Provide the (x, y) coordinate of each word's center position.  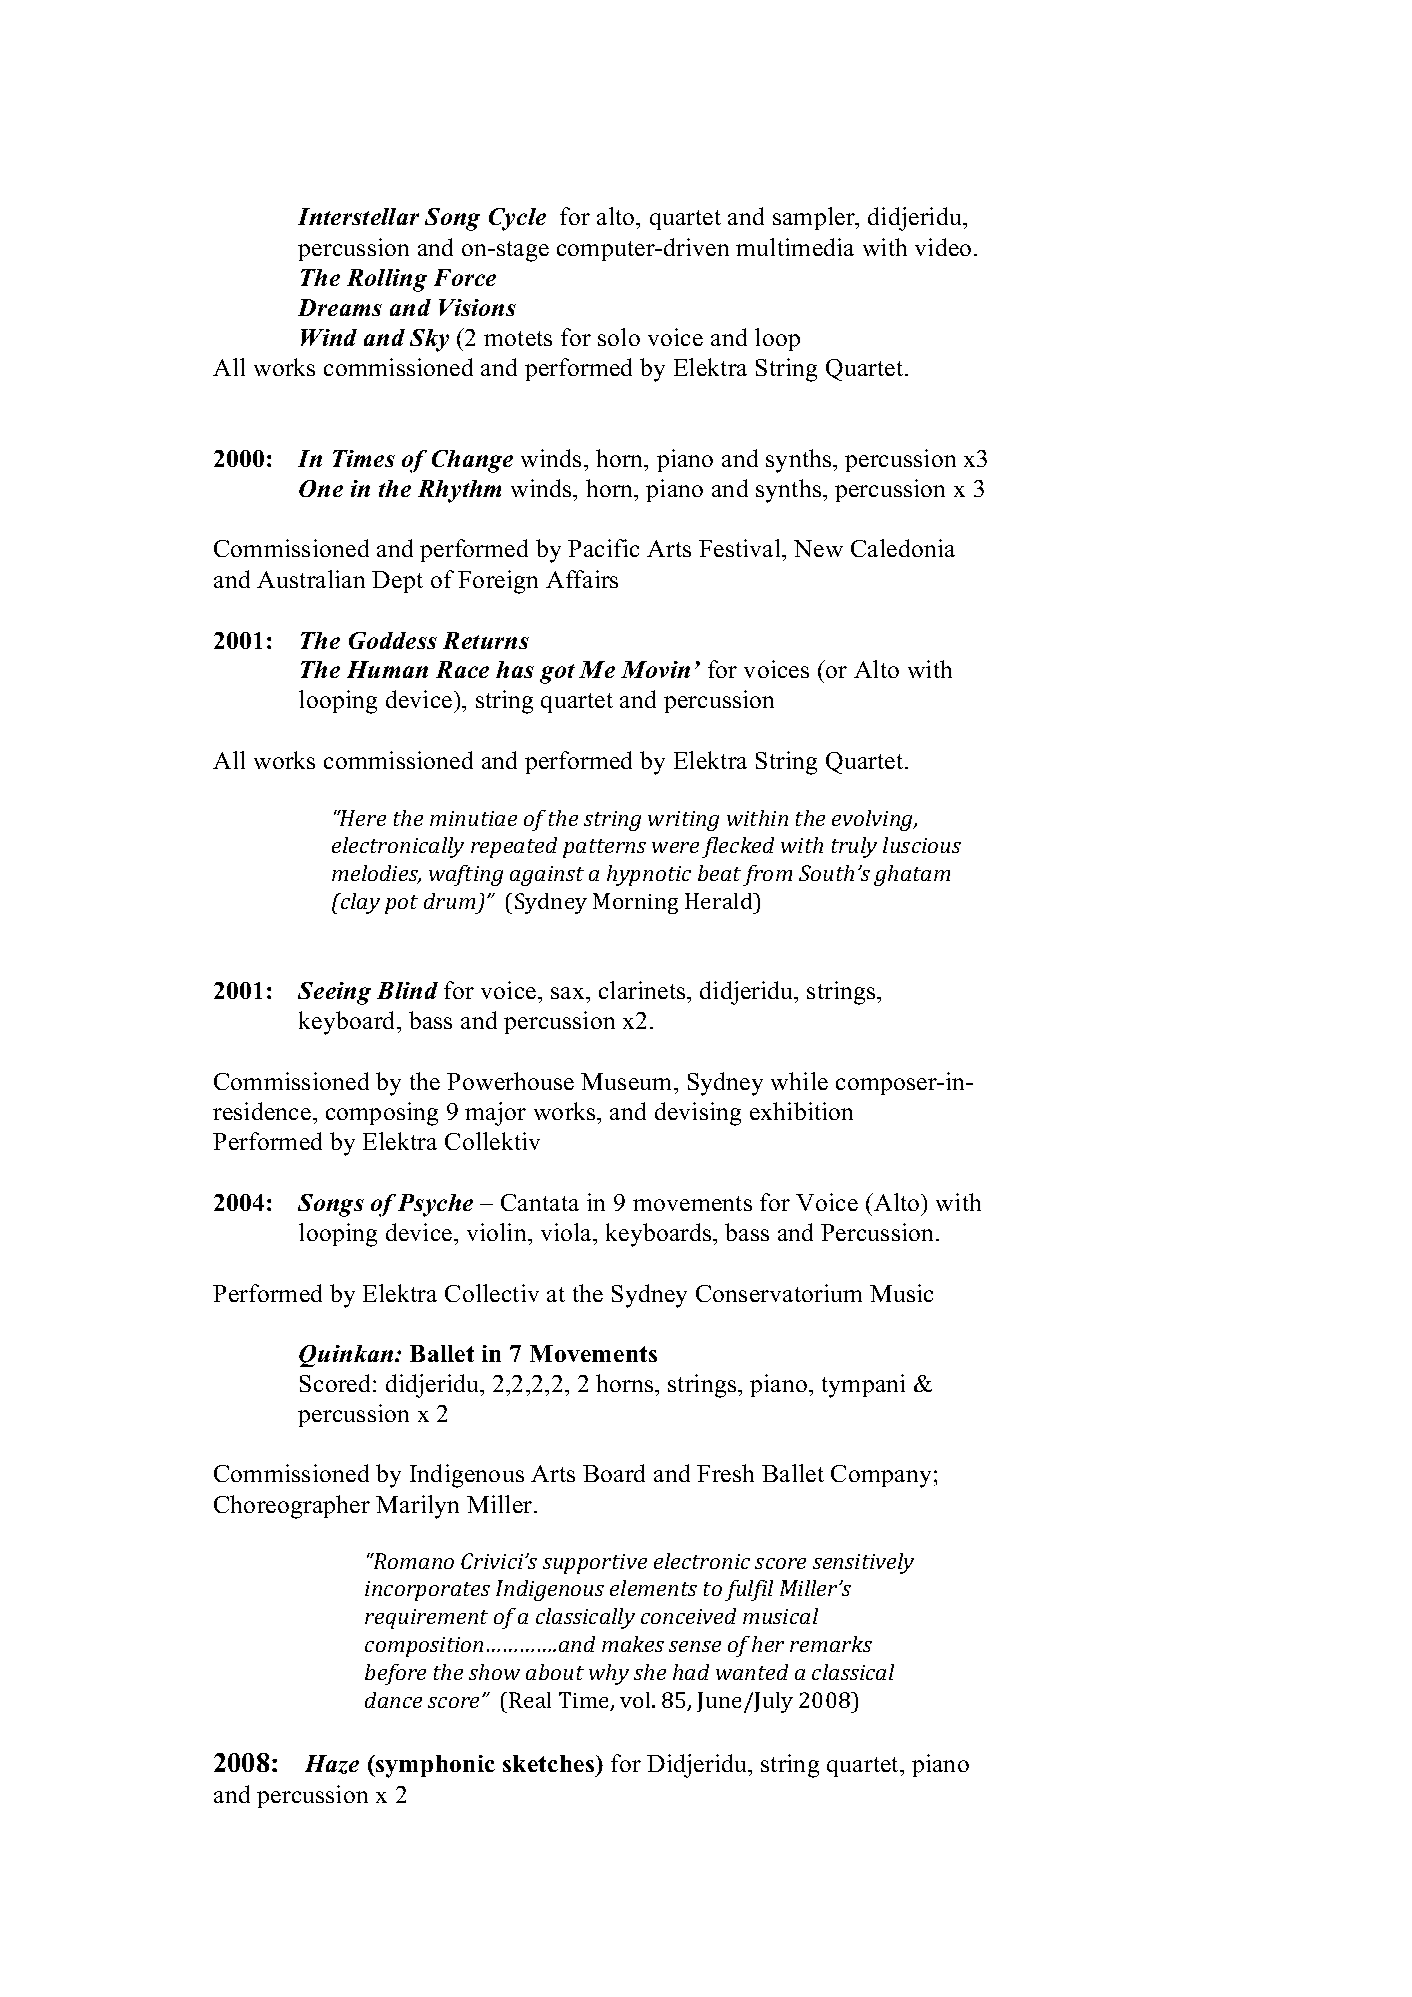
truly (854, 847)
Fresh (725, 1473)
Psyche (435, 1205)
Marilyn (417, 1507)
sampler (815, 218)
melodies (376, 874)
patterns (604, 848)
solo (619, 337)
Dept (397, 582)
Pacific (603, 548)
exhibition (801, 1111)
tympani (863, 1386)
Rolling (387, 280)
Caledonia (903, 548)
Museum (628, 1081)
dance (393, 1700)
